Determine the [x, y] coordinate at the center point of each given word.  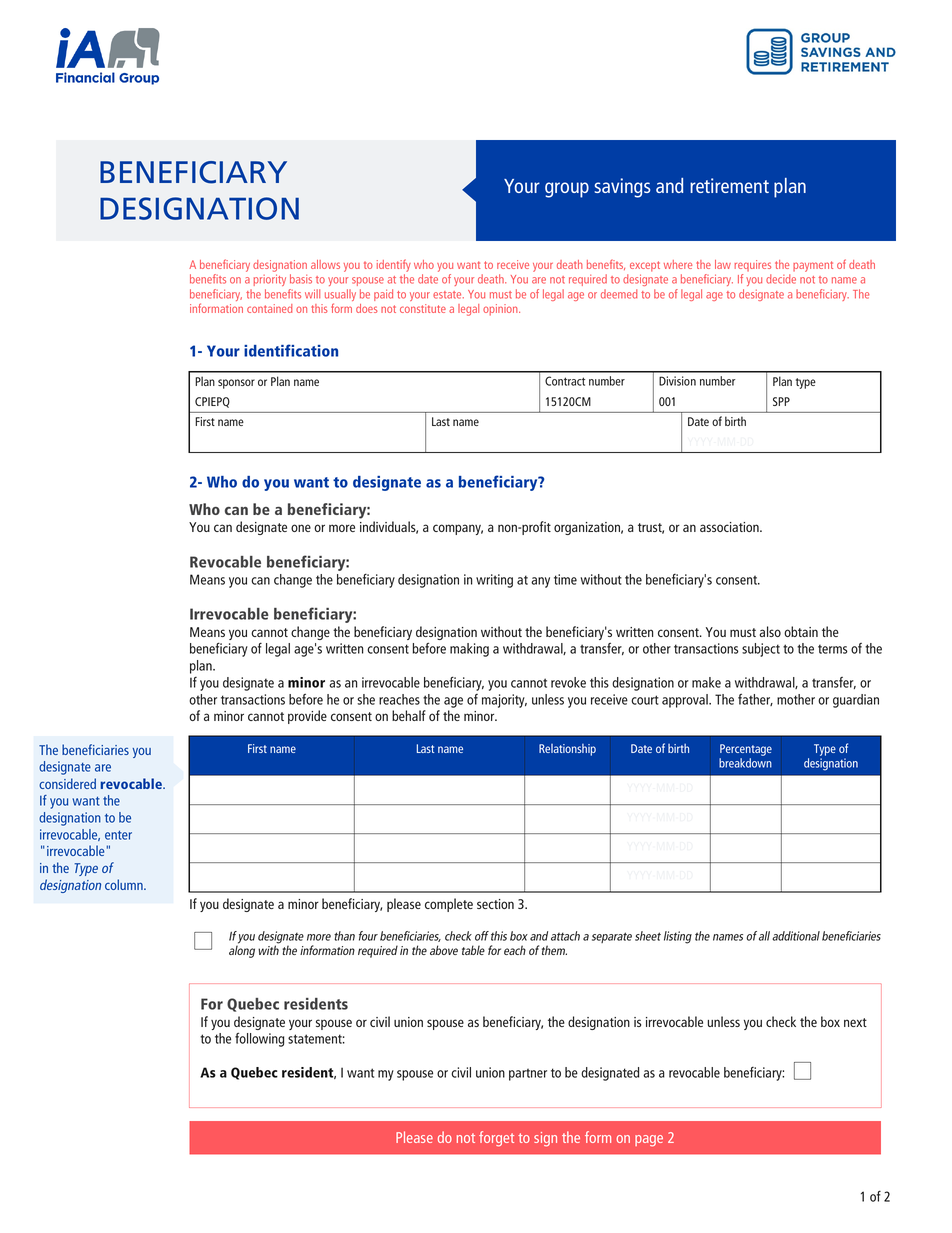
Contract [565, 381]
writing [494, 581]
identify [394, 267]
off [482, 936]
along [242, 951]
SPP [781, 401]
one [301, 528]
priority [270, 280]
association [730, 527]
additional [796, 936]
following [259, 1039]
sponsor [236, 384]
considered [67, 783]
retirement [729, 185]
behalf [409, 715]
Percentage [746, 750]
